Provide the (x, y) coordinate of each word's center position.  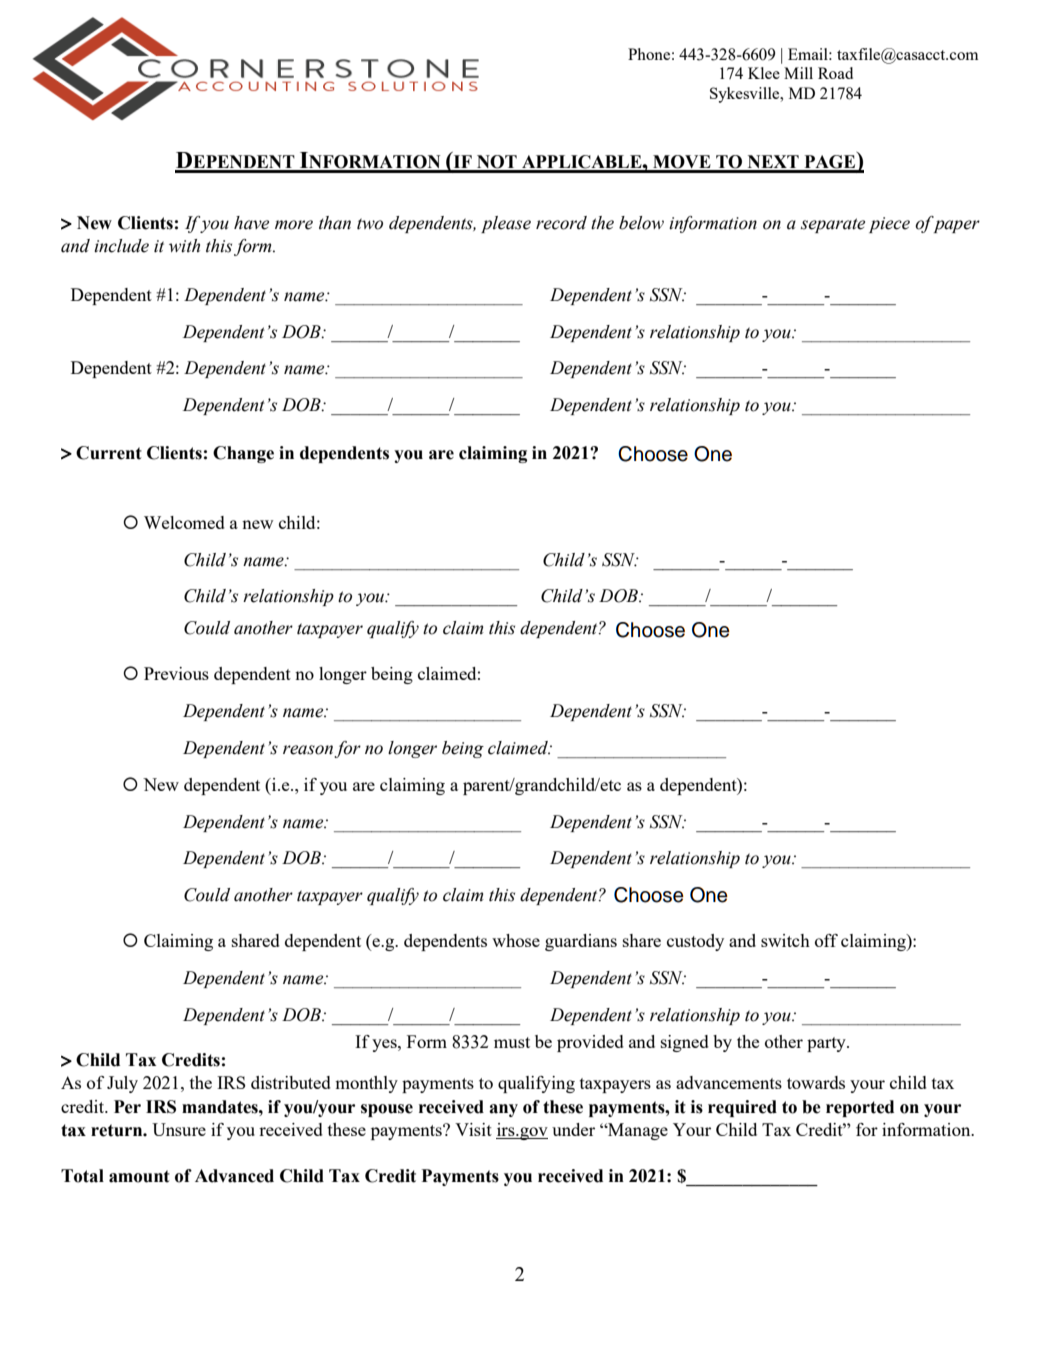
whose (516, 940)
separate (833, 225)
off (826, 940)
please (506, 224)
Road (835, 73)
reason (309, 751)
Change (243, 454)
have (251, 223)
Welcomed (184, 522)
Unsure (179, 1129)
